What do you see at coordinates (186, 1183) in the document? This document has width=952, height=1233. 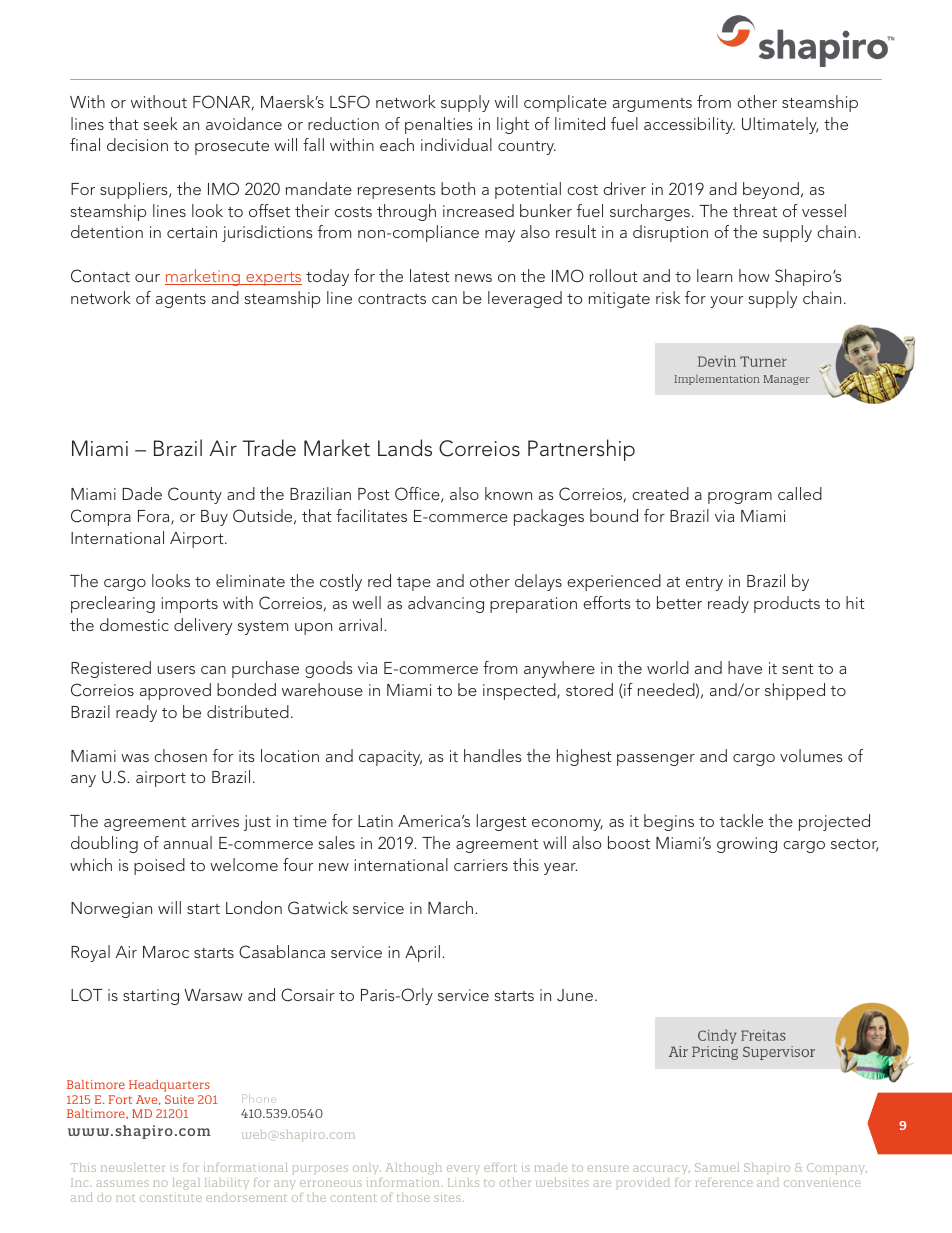 I see `legal` at bounding box center [186, 1183].
